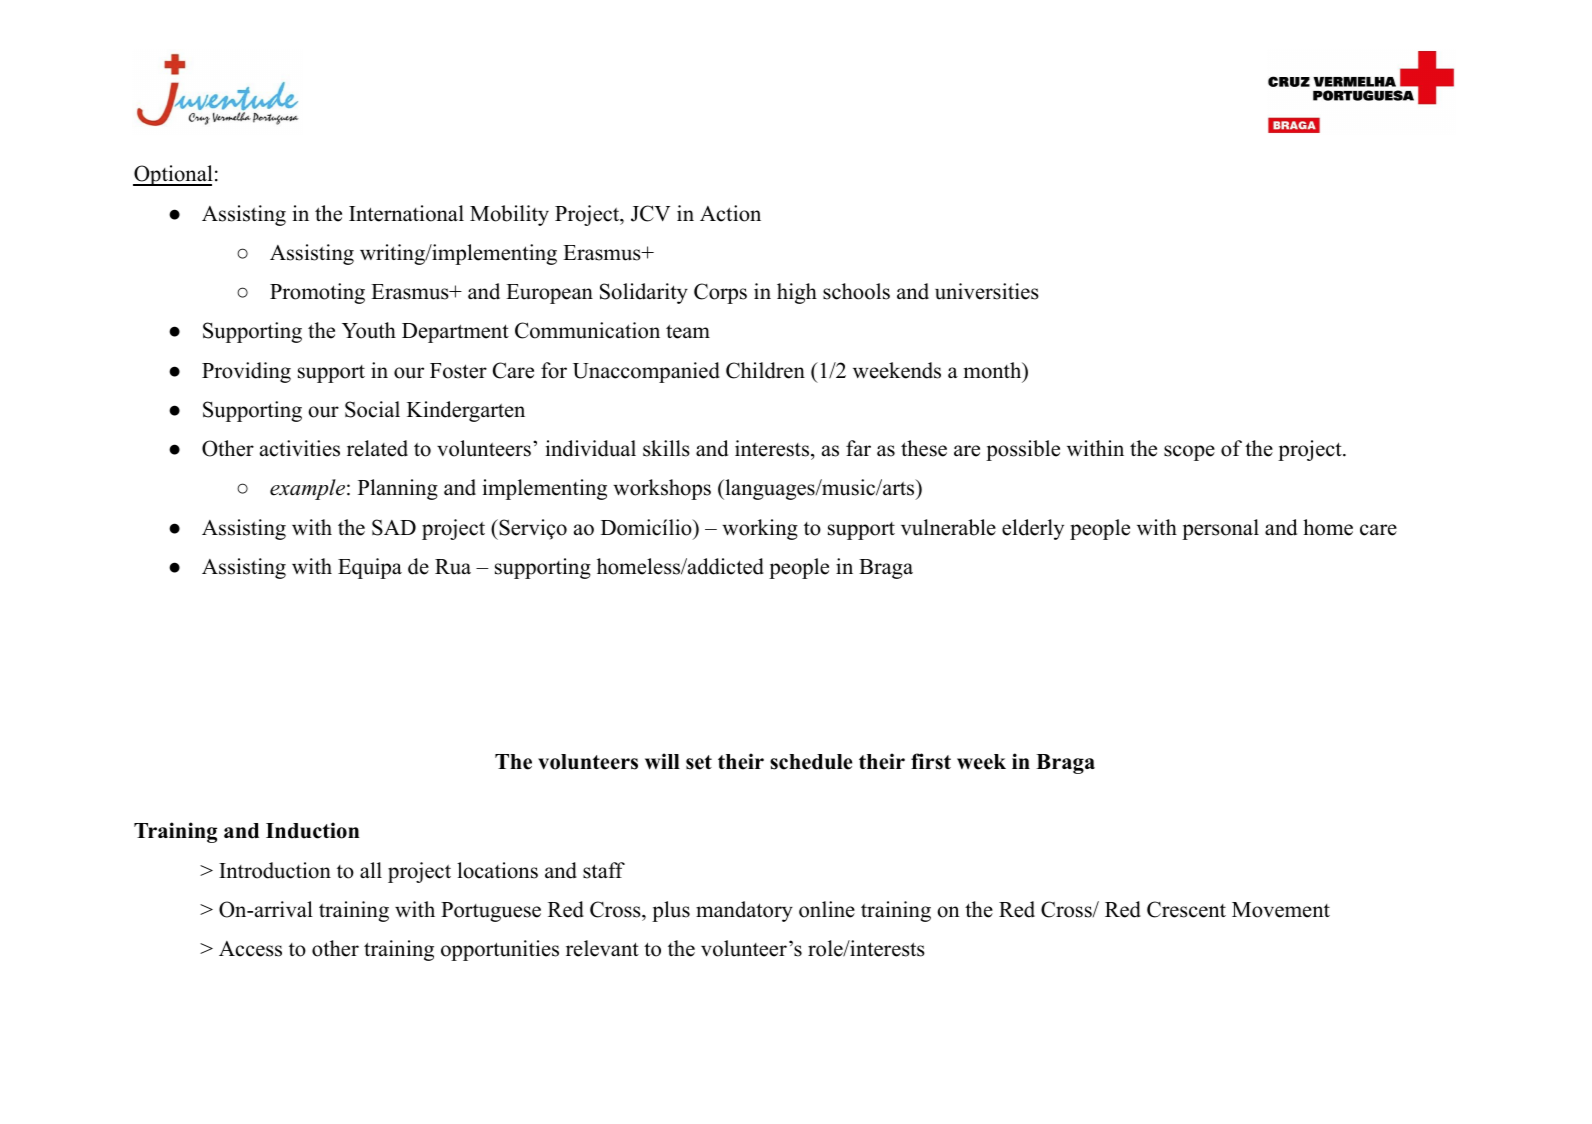 The width and height of the screenshot is (1592, 1124). Describe the element at coordinates (987, 291) in the screenshot. I see `universities` at that location.
